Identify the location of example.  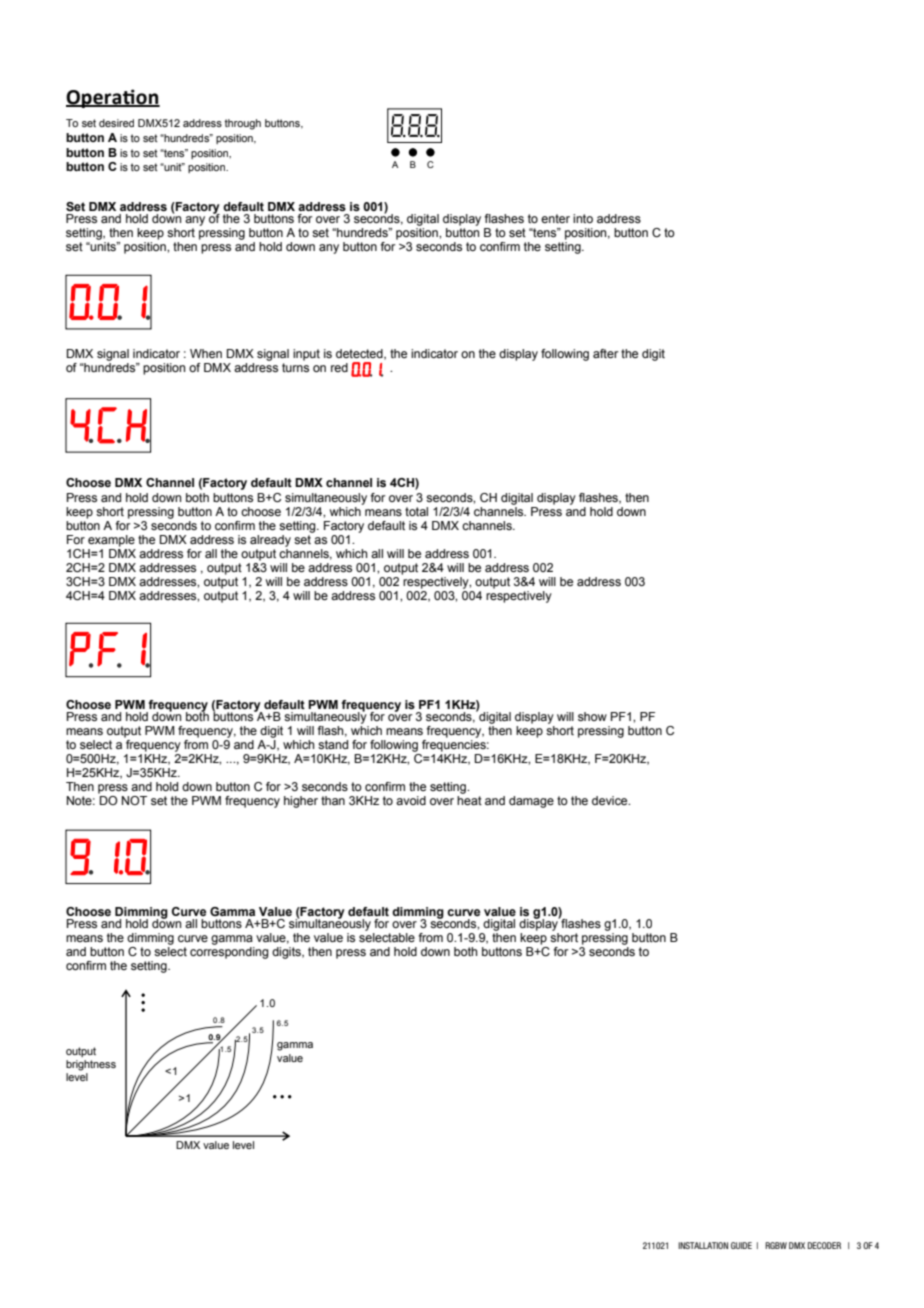
(111, 541).
